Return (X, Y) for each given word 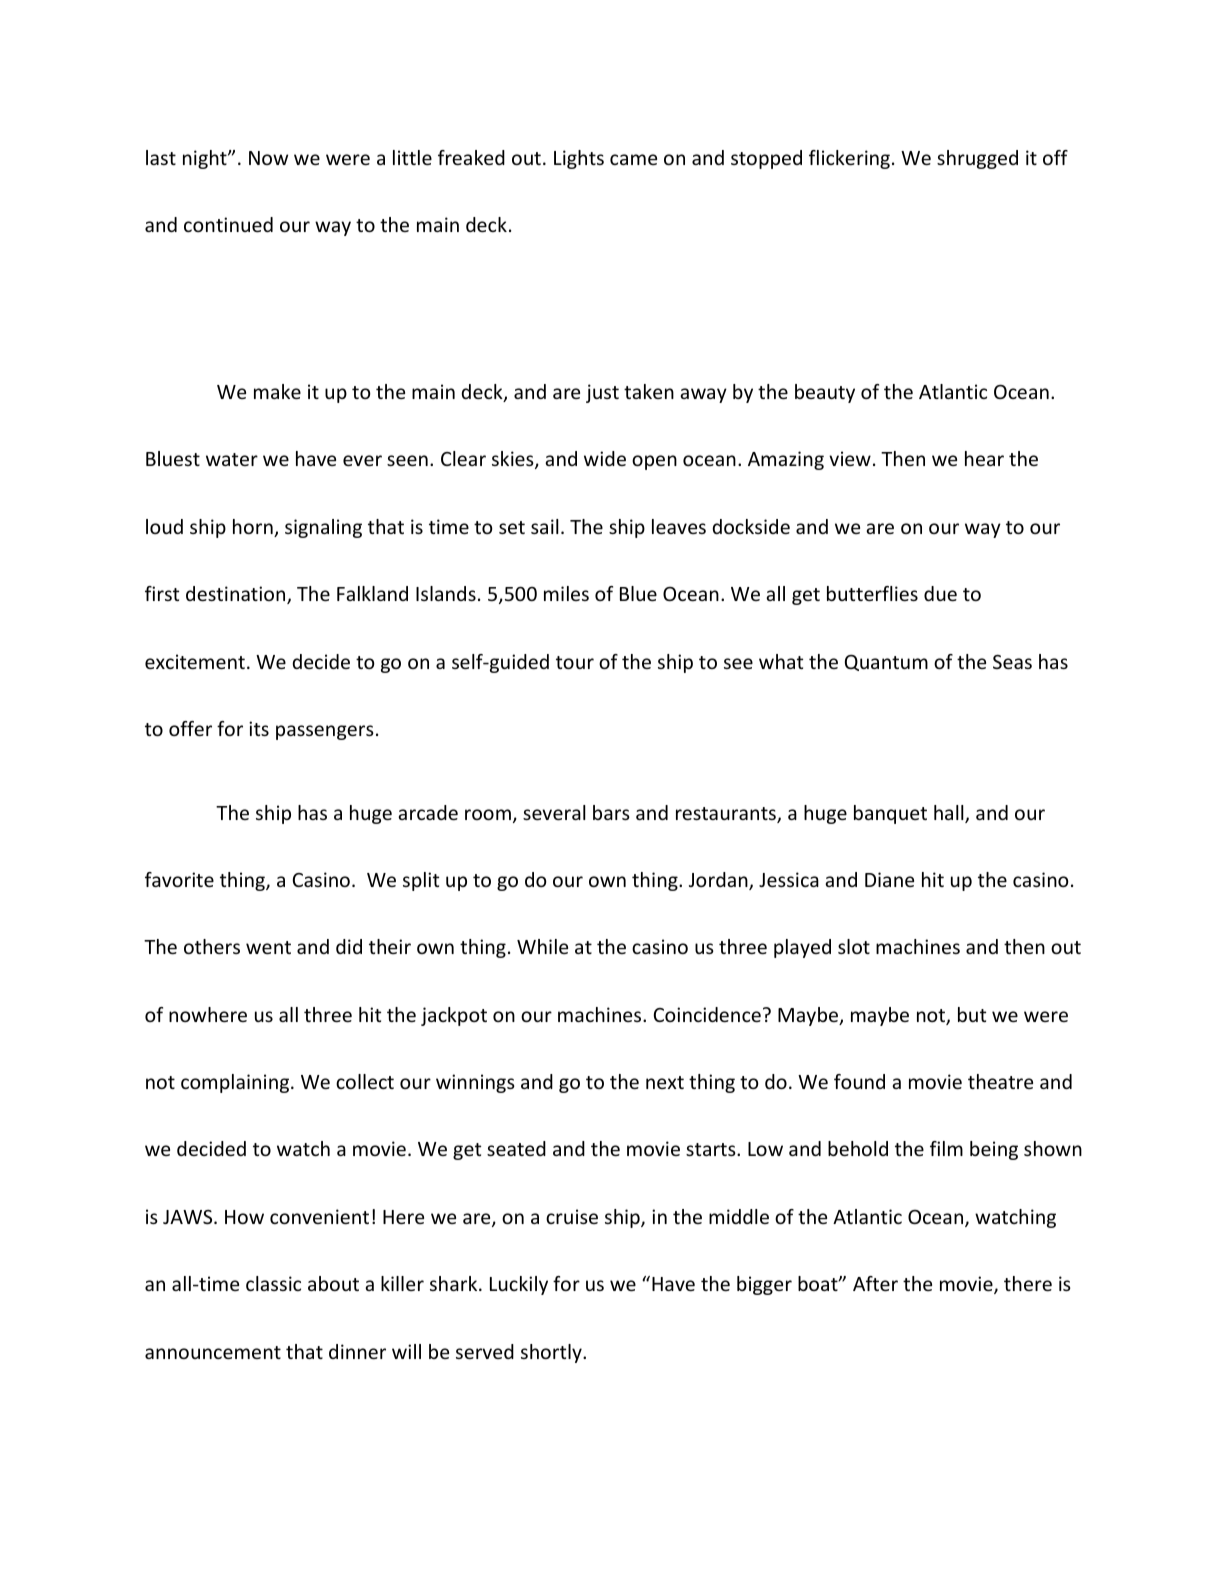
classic (273, 1283)
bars (611, 812)
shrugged (977, 159)
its (259, 728)
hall (950, 814)
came (633, 159)
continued (228, 224)
